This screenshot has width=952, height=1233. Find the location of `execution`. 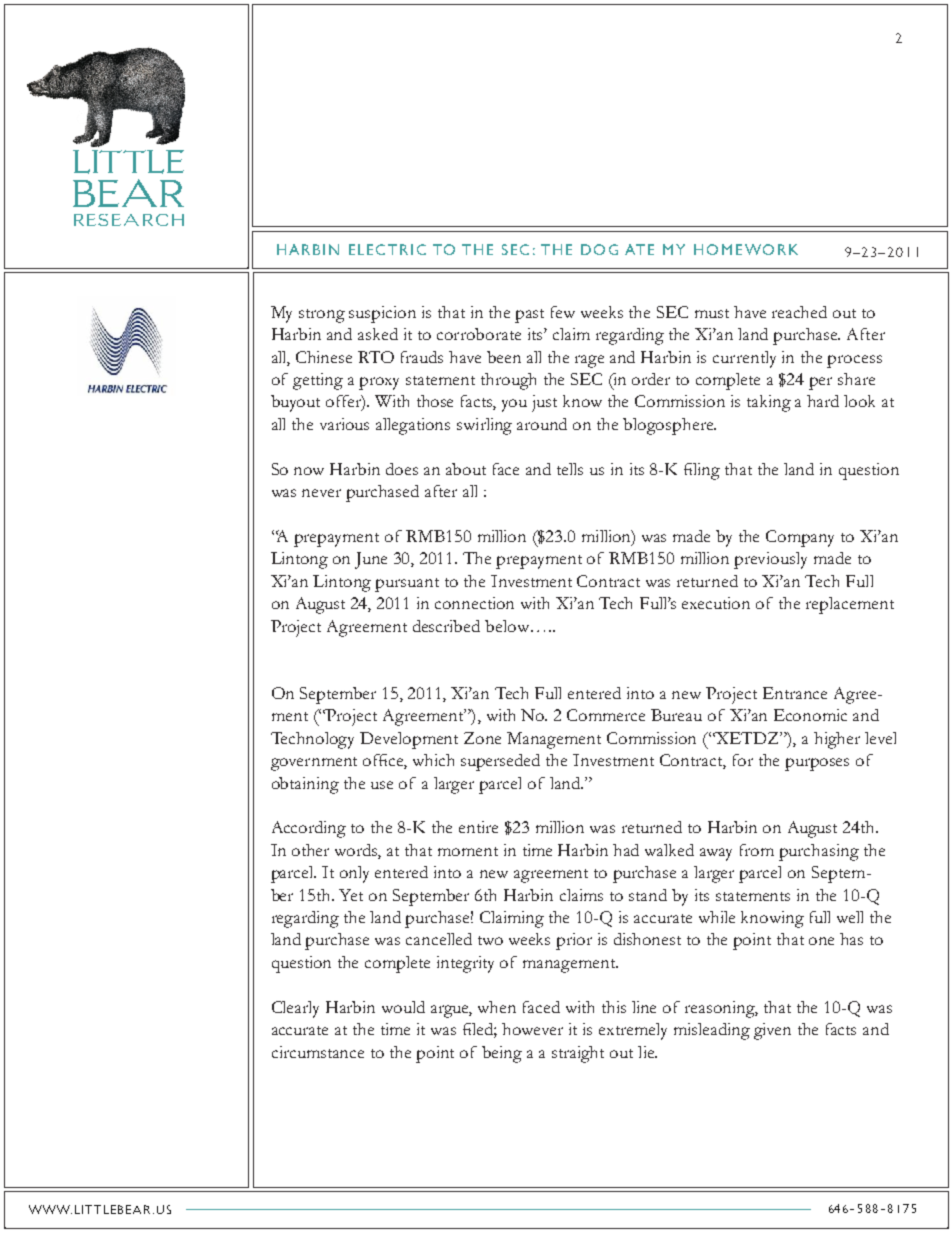

execution is located at coordinates (716, 603).
